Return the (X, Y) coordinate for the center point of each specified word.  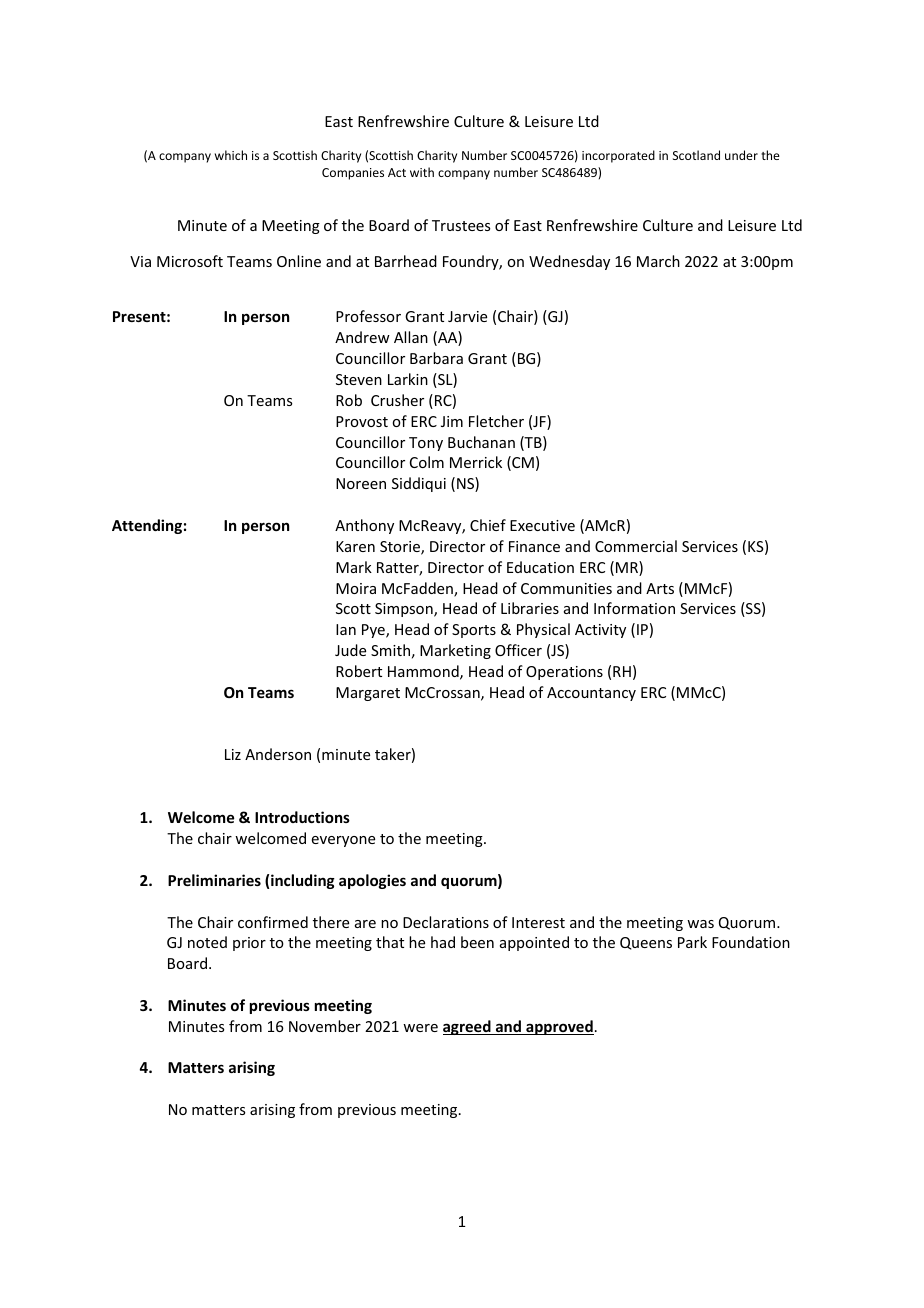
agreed (468, 1027)
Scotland (696, 155)
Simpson (405, 610)
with (422, 172)
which (231, 155)
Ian (346, 629)
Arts (660, 588)
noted (207, 942)
